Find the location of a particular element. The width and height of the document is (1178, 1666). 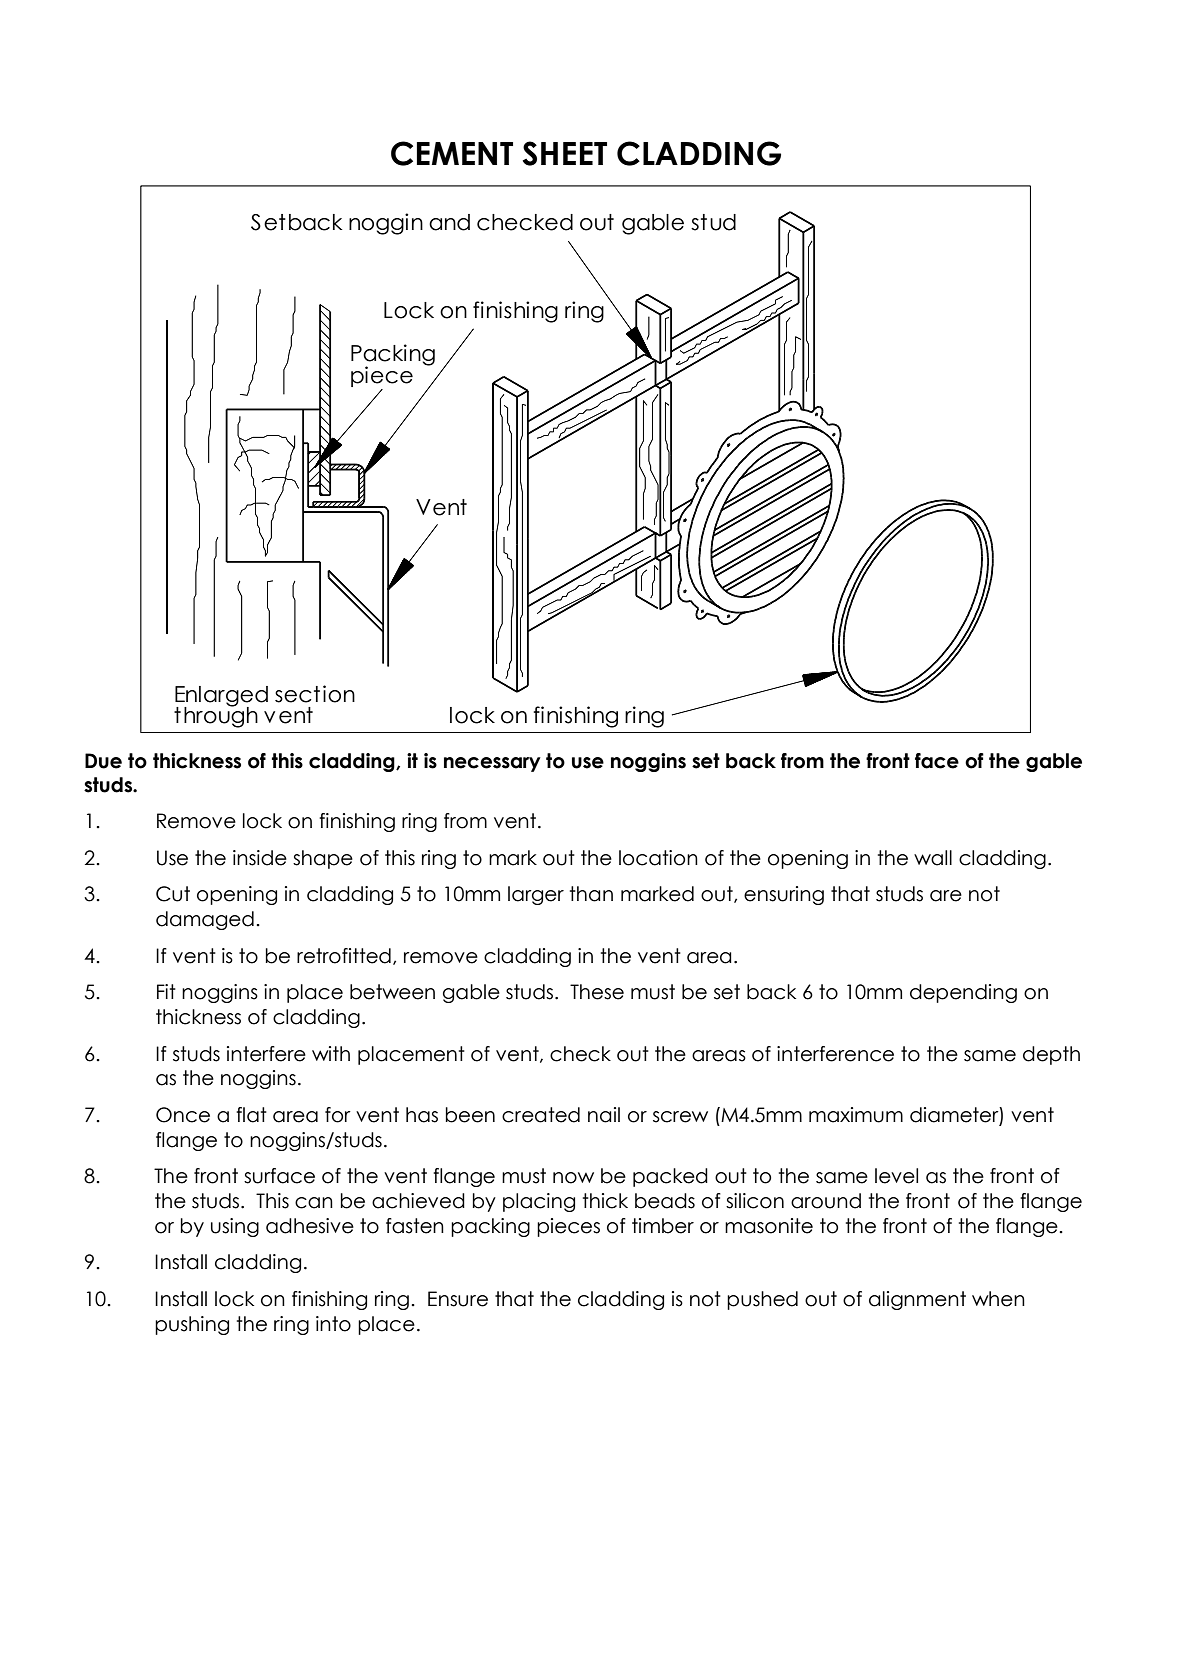

pushing is located at coordinates (192, 1325).
